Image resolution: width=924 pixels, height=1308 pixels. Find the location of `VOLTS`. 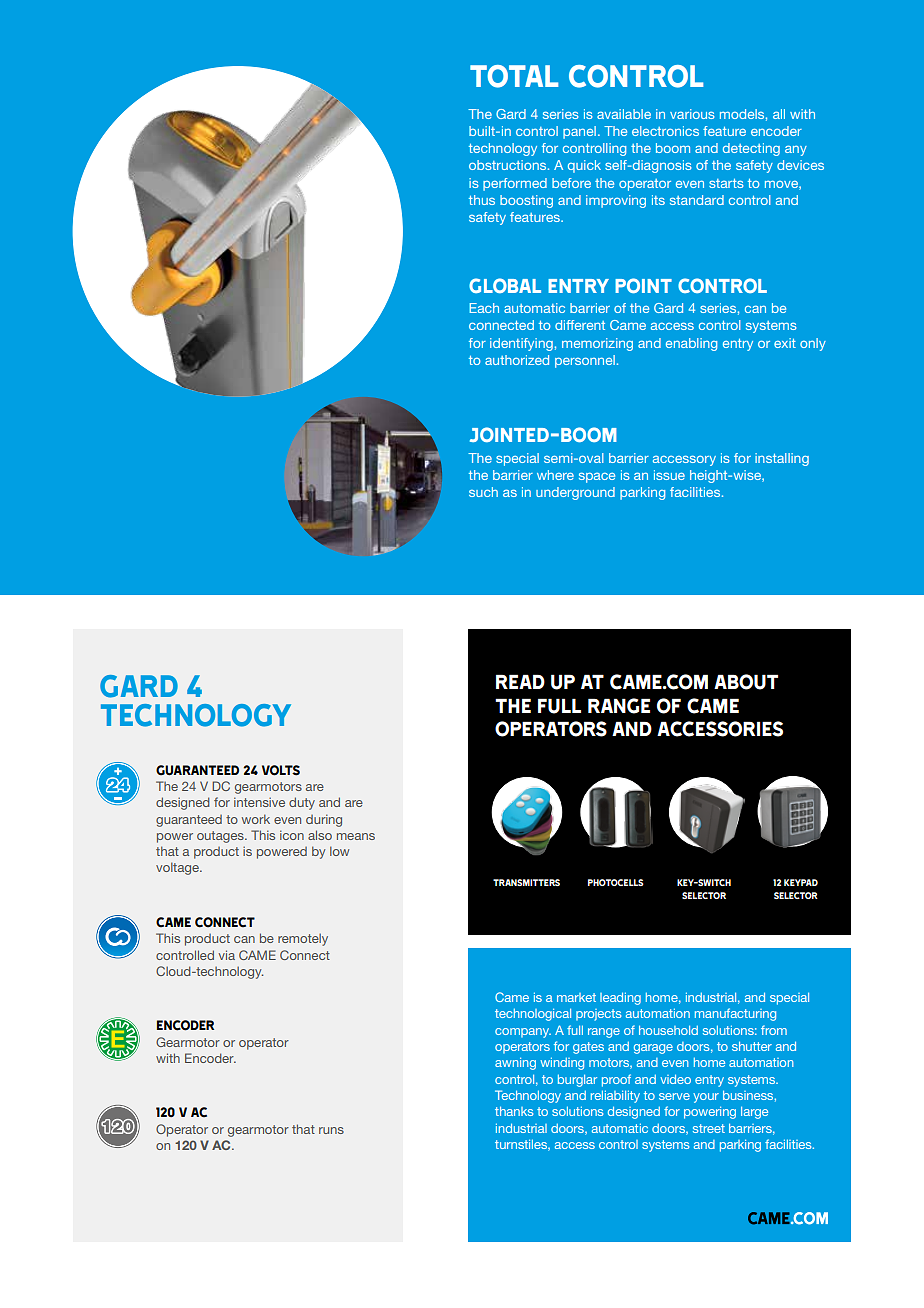

VOLTS is located at coordinates (281, 770).
